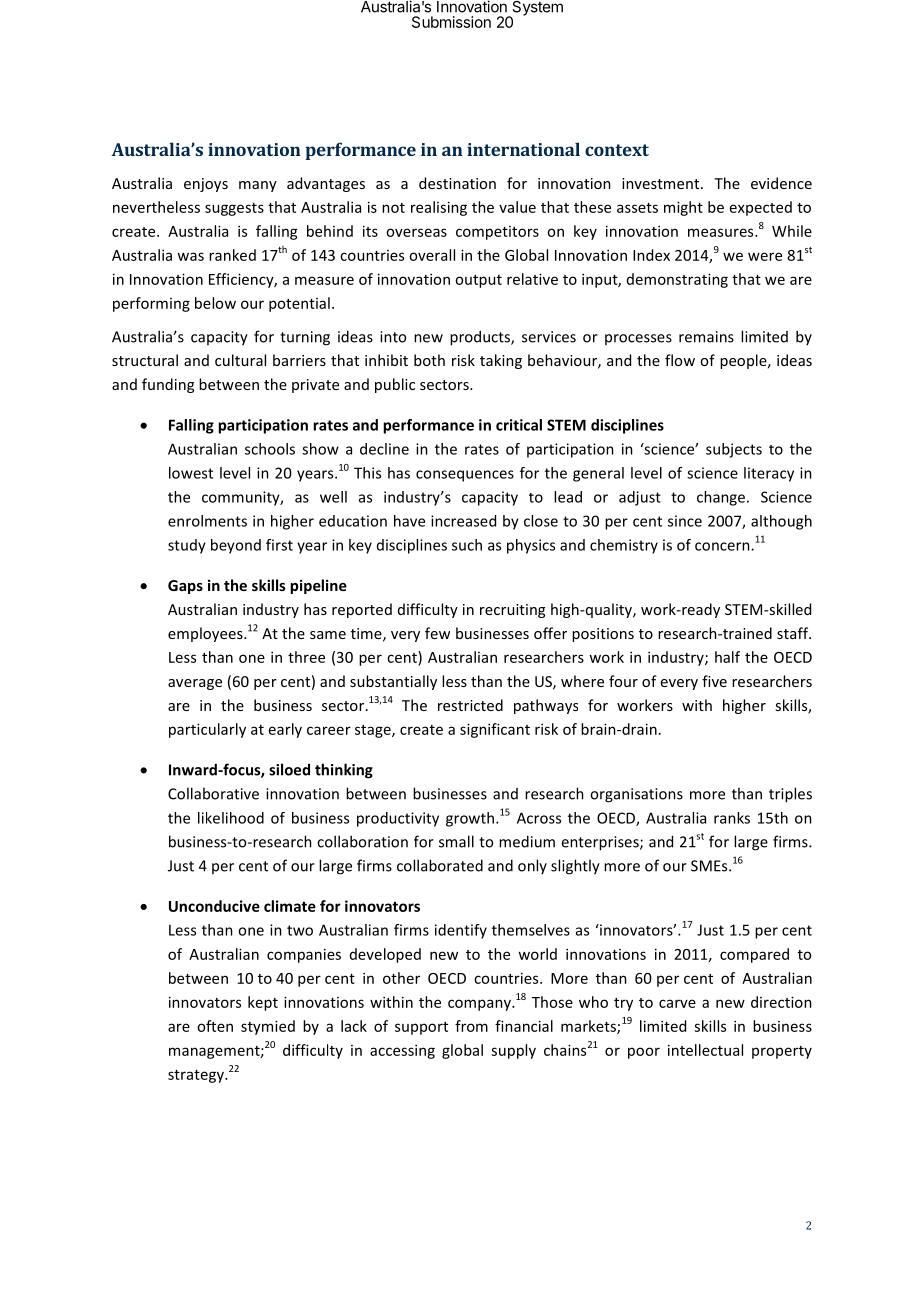 This document has height=1308, width=924. I want to click on since, so click(685, 521).
